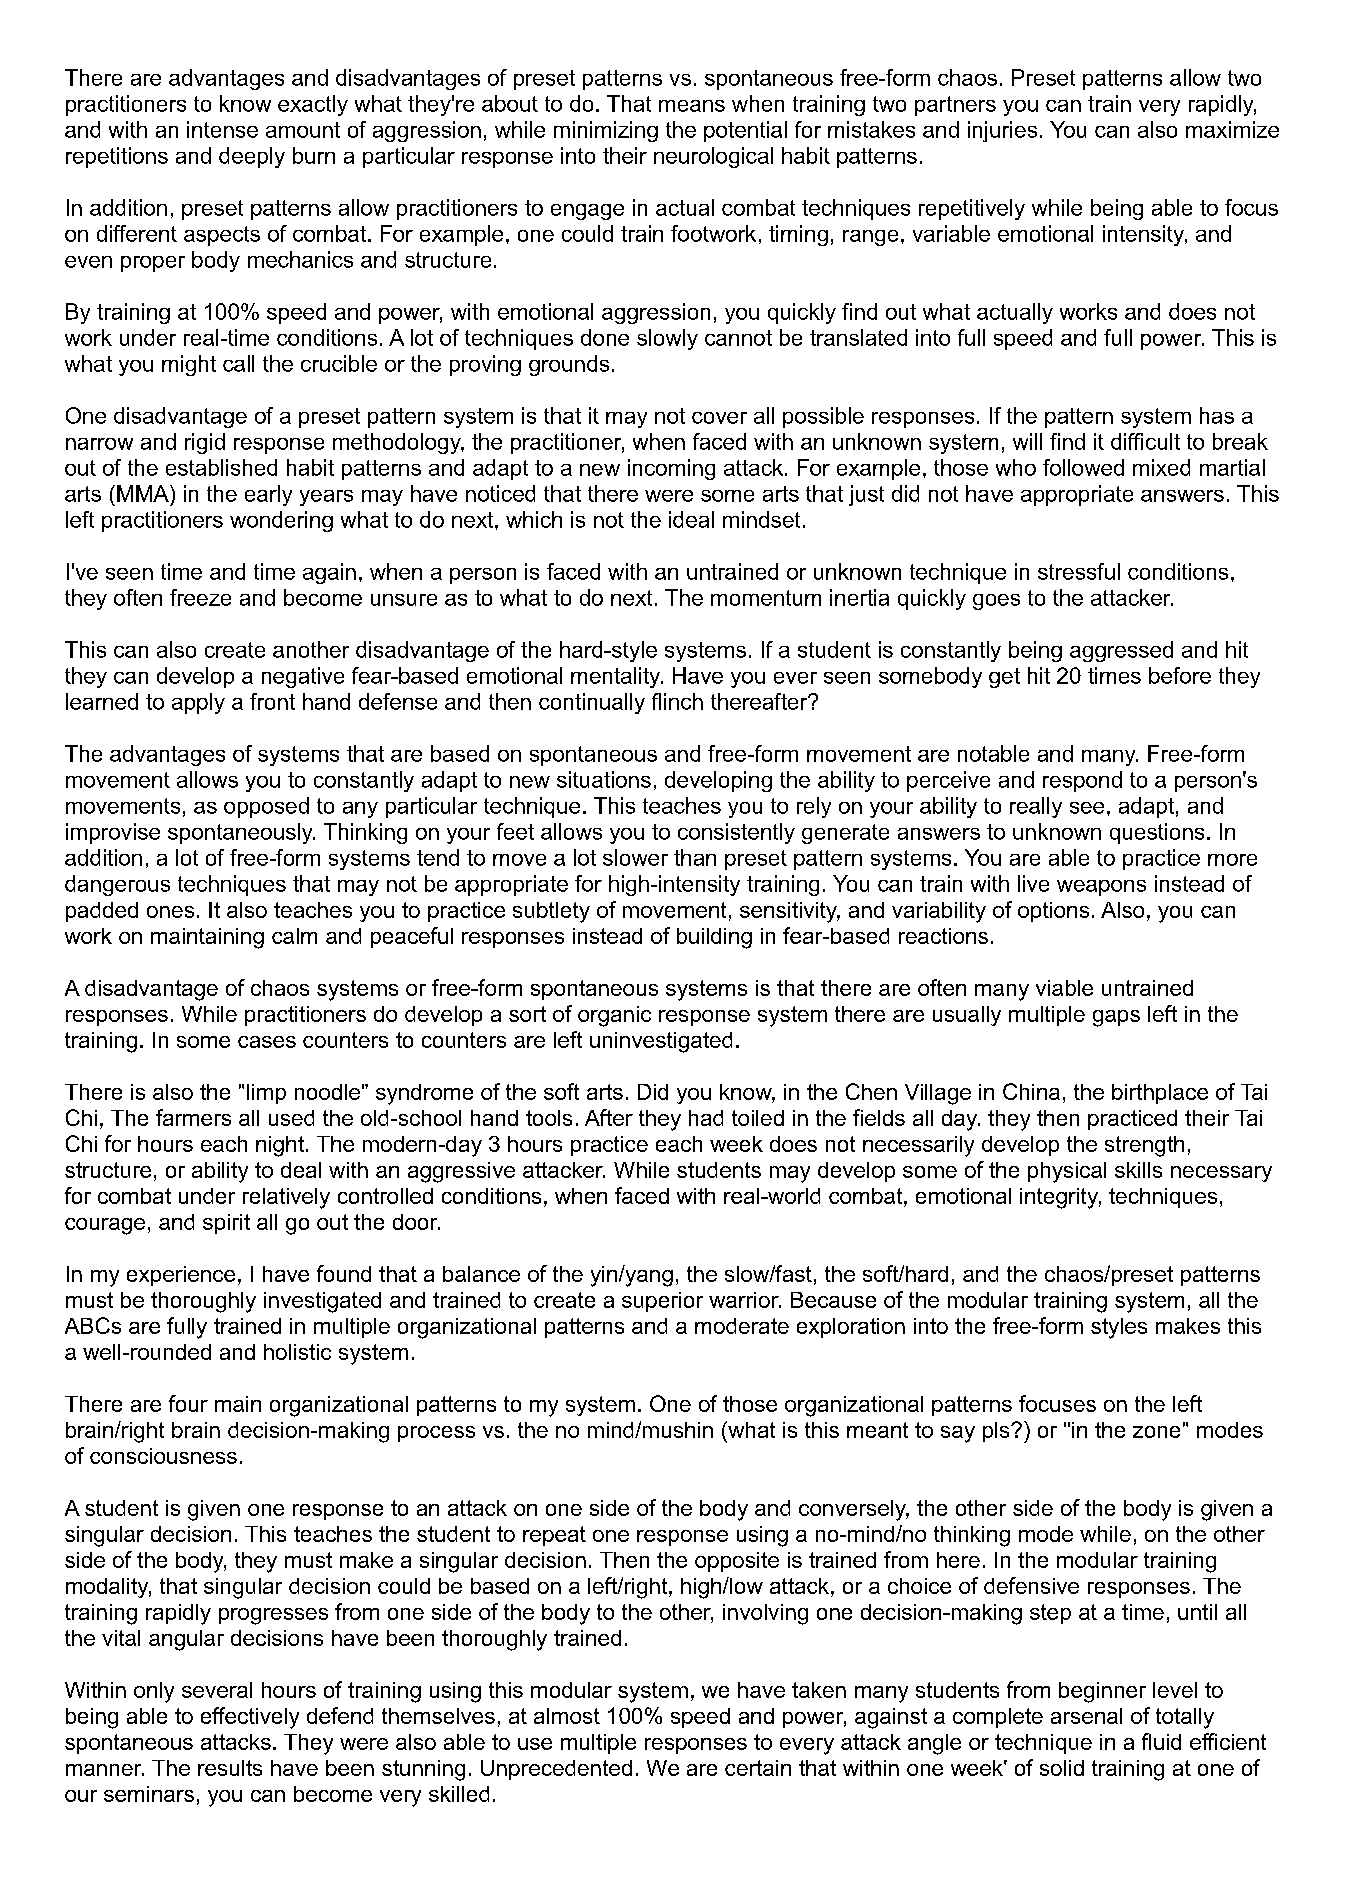  I want to click on apply, so click(198, 703).
